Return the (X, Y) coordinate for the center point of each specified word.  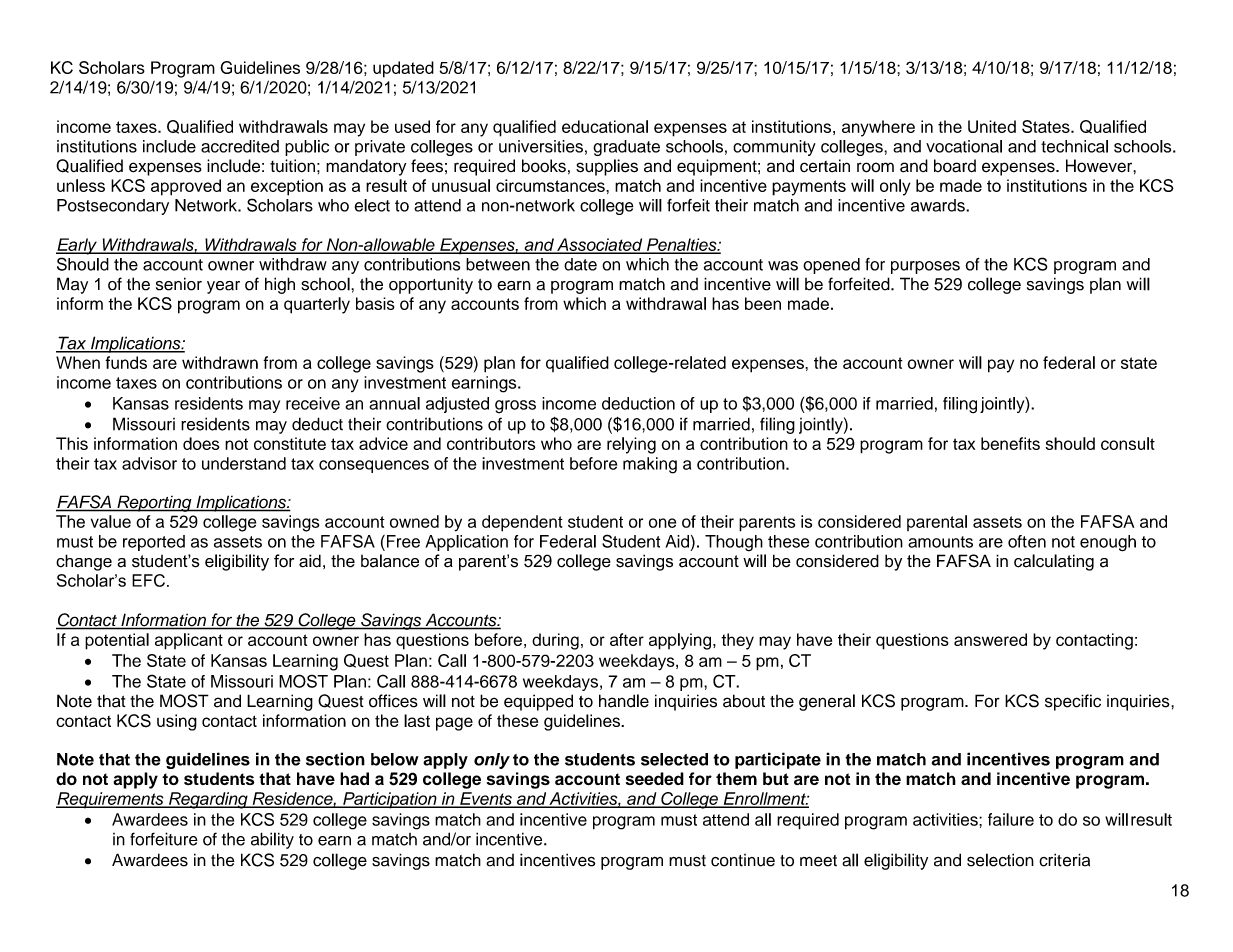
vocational (964, 146)
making (650, 465)
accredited (240, 146)
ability (272, 840)
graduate (626, 148)
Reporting (154, 503)
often (1027, 541)
